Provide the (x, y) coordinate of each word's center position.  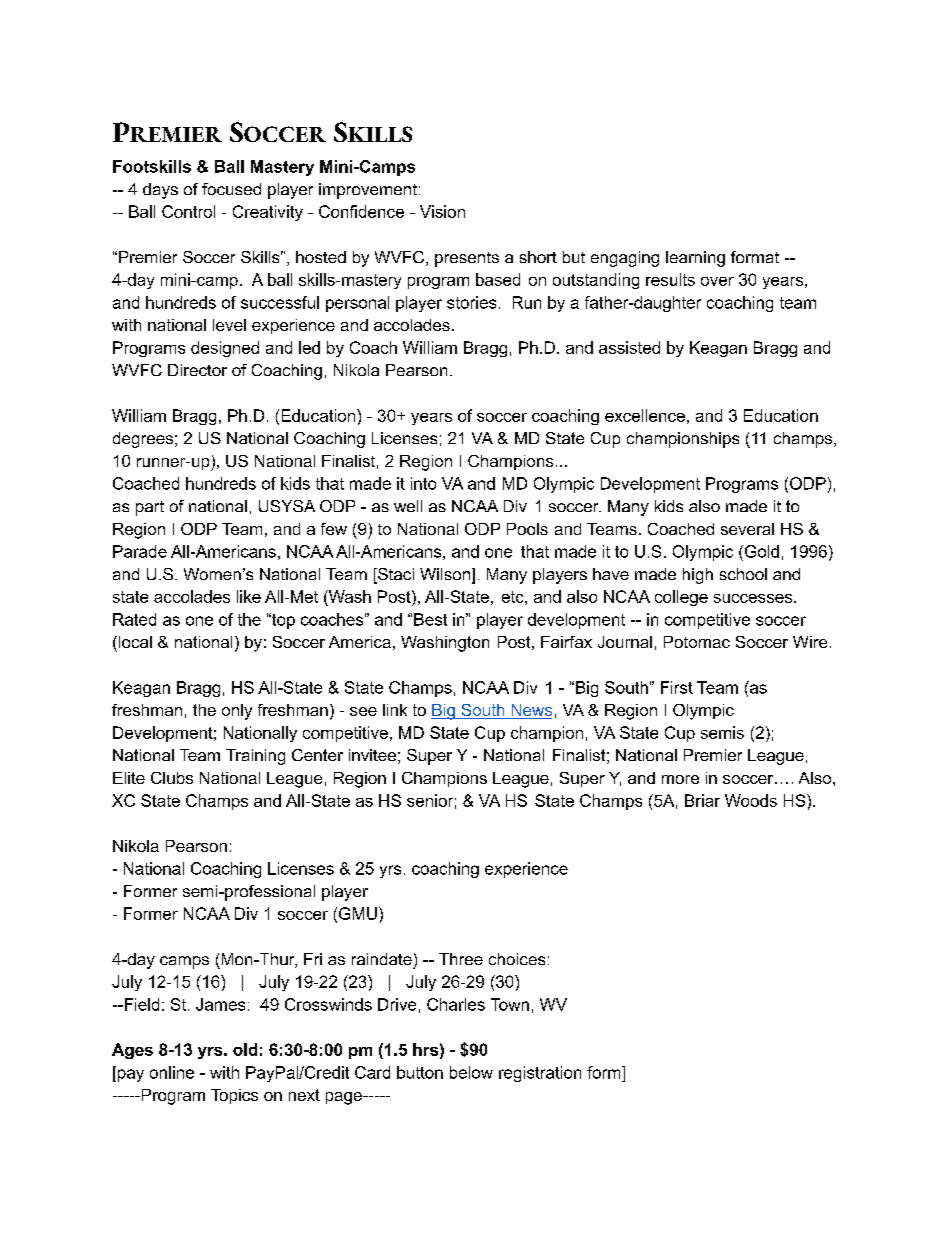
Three (461, 959)
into (423, 483)
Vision (442, 211)
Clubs (172, 778)
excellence (645, 415)
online (172, 1072)
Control (188, 211)
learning (695, 259)
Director (197, 370)
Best (430, 619)
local (134, 642)
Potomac (697, 642)
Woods (751, 800)
